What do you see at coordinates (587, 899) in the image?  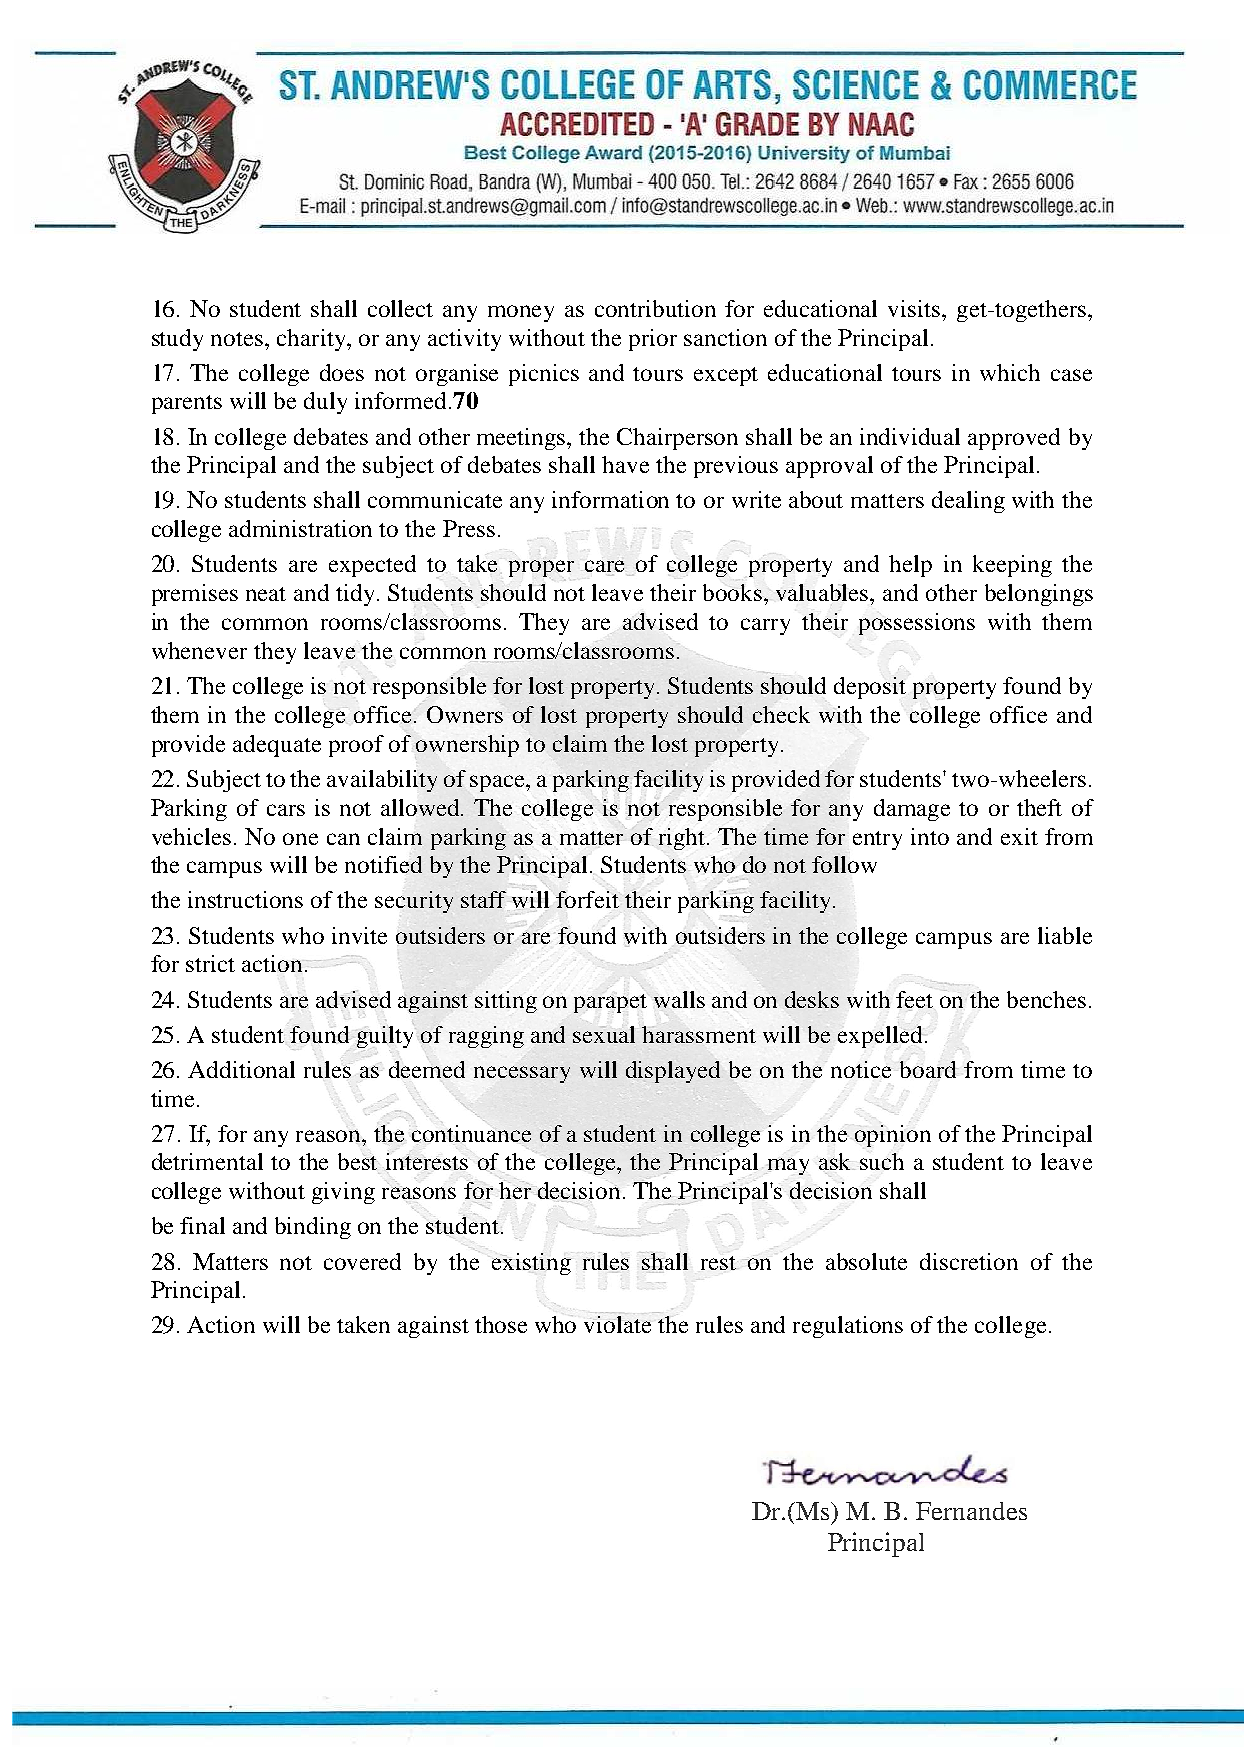 I see `forfeit` at bounding box center [587, 899].
